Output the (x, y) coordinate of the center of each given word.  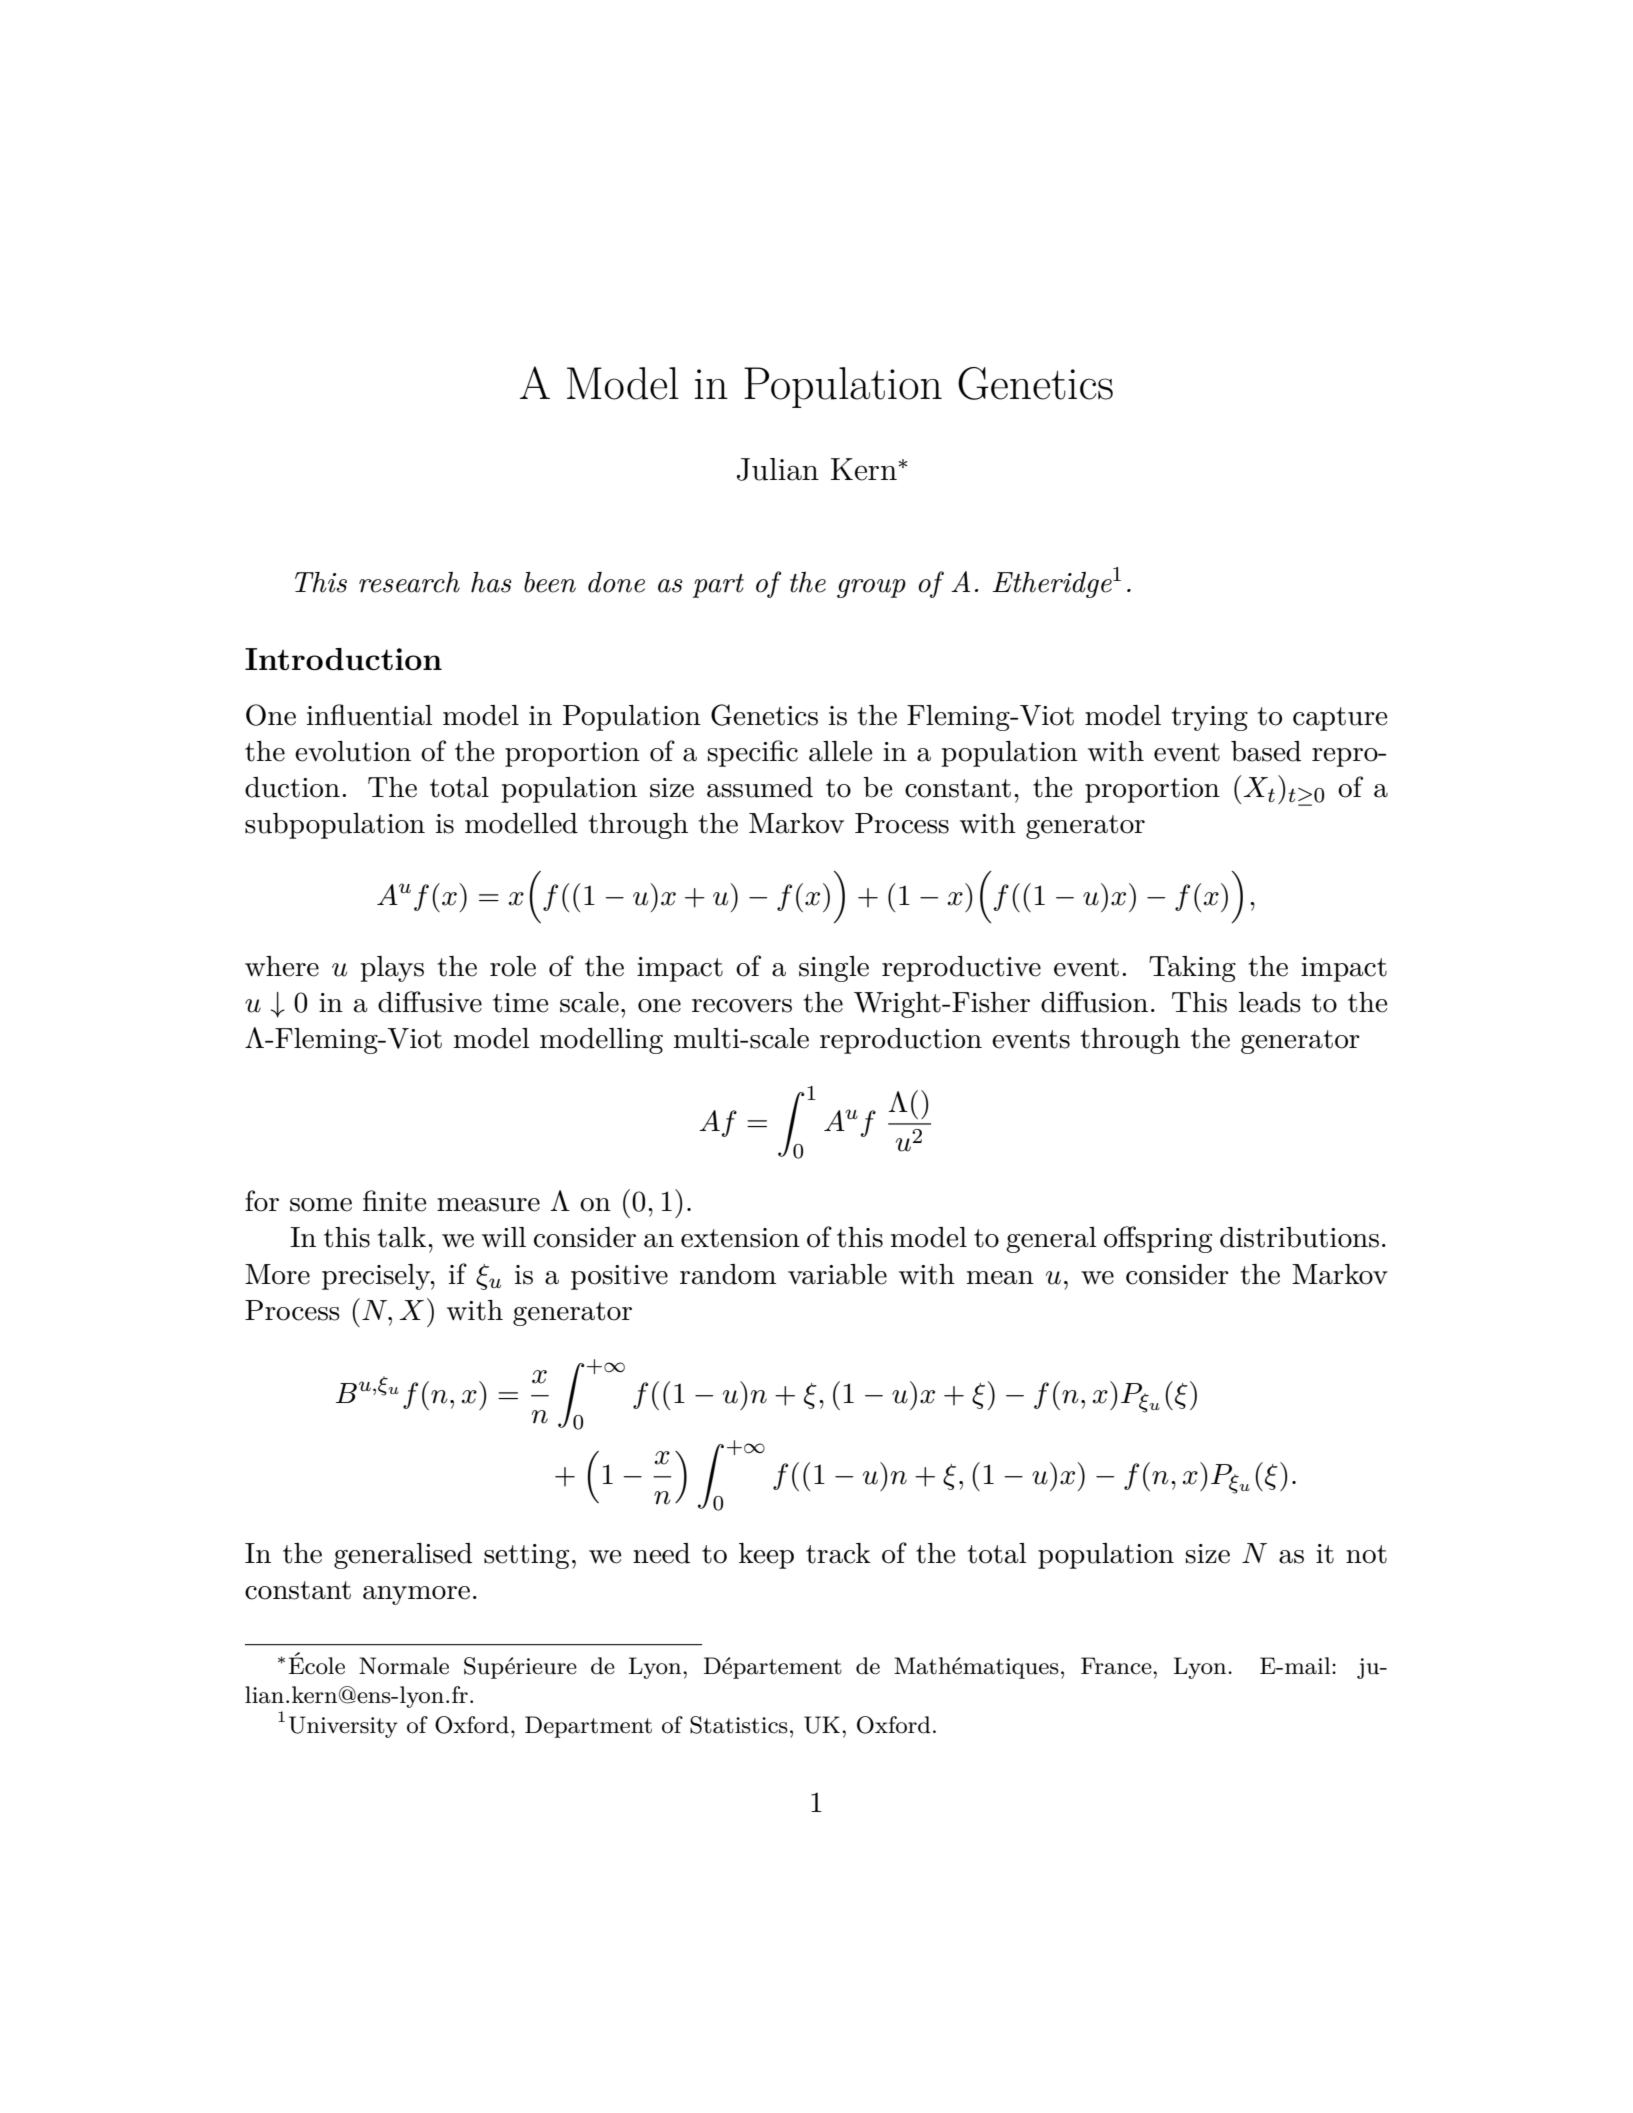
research (409, 582)
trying (1210, 718)
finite (394, 1201)
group (871, 588)
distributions (1299, 1237)
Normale (404, 1666)
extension (740, 1238)
